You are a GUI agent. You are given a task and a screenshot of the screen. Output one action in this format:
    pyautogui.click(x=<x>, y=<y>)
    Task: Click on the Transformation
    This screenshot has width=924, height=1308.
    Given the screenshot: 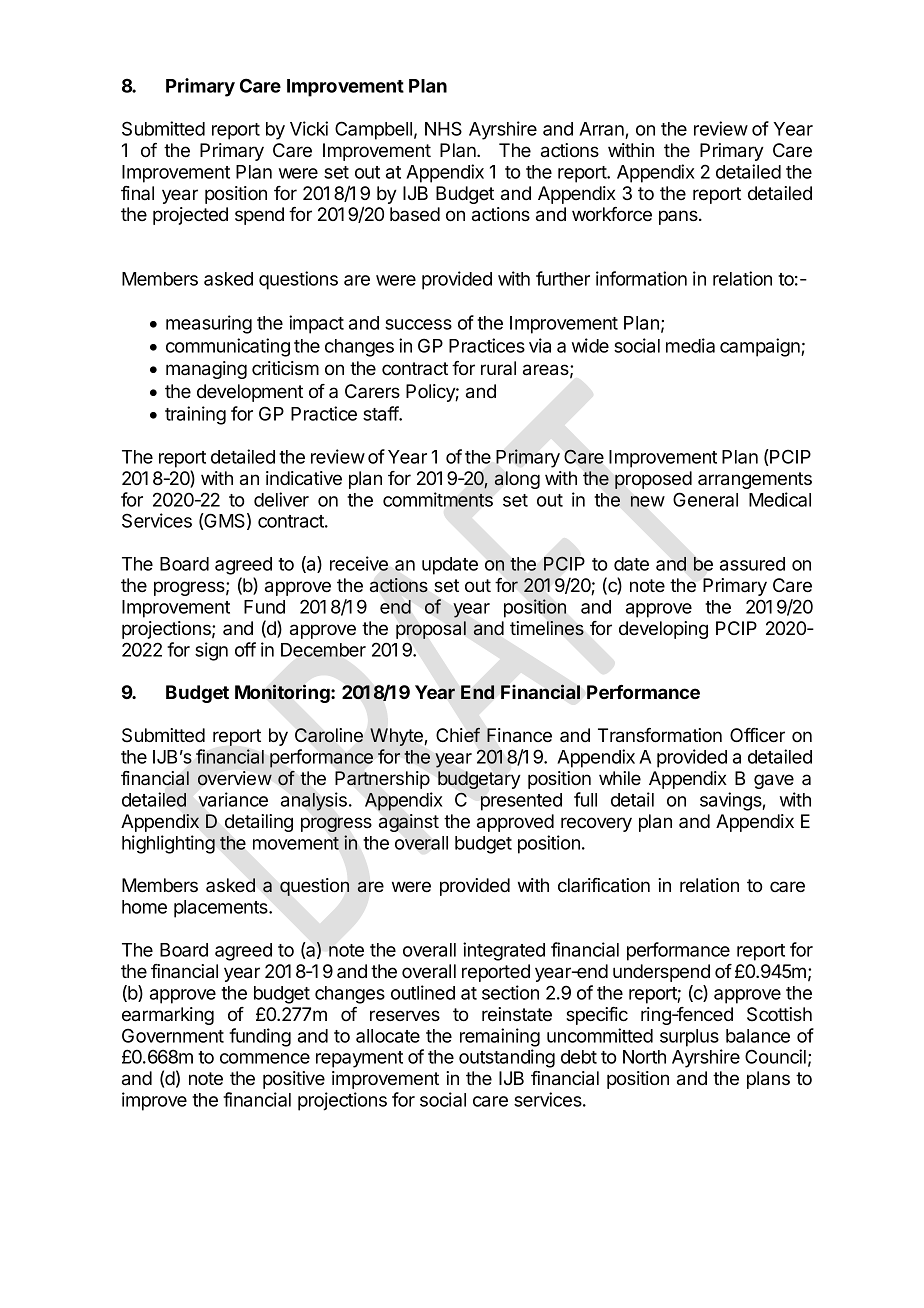 What is the action you would take?
    pyautogui.click(x=660, y=735)
